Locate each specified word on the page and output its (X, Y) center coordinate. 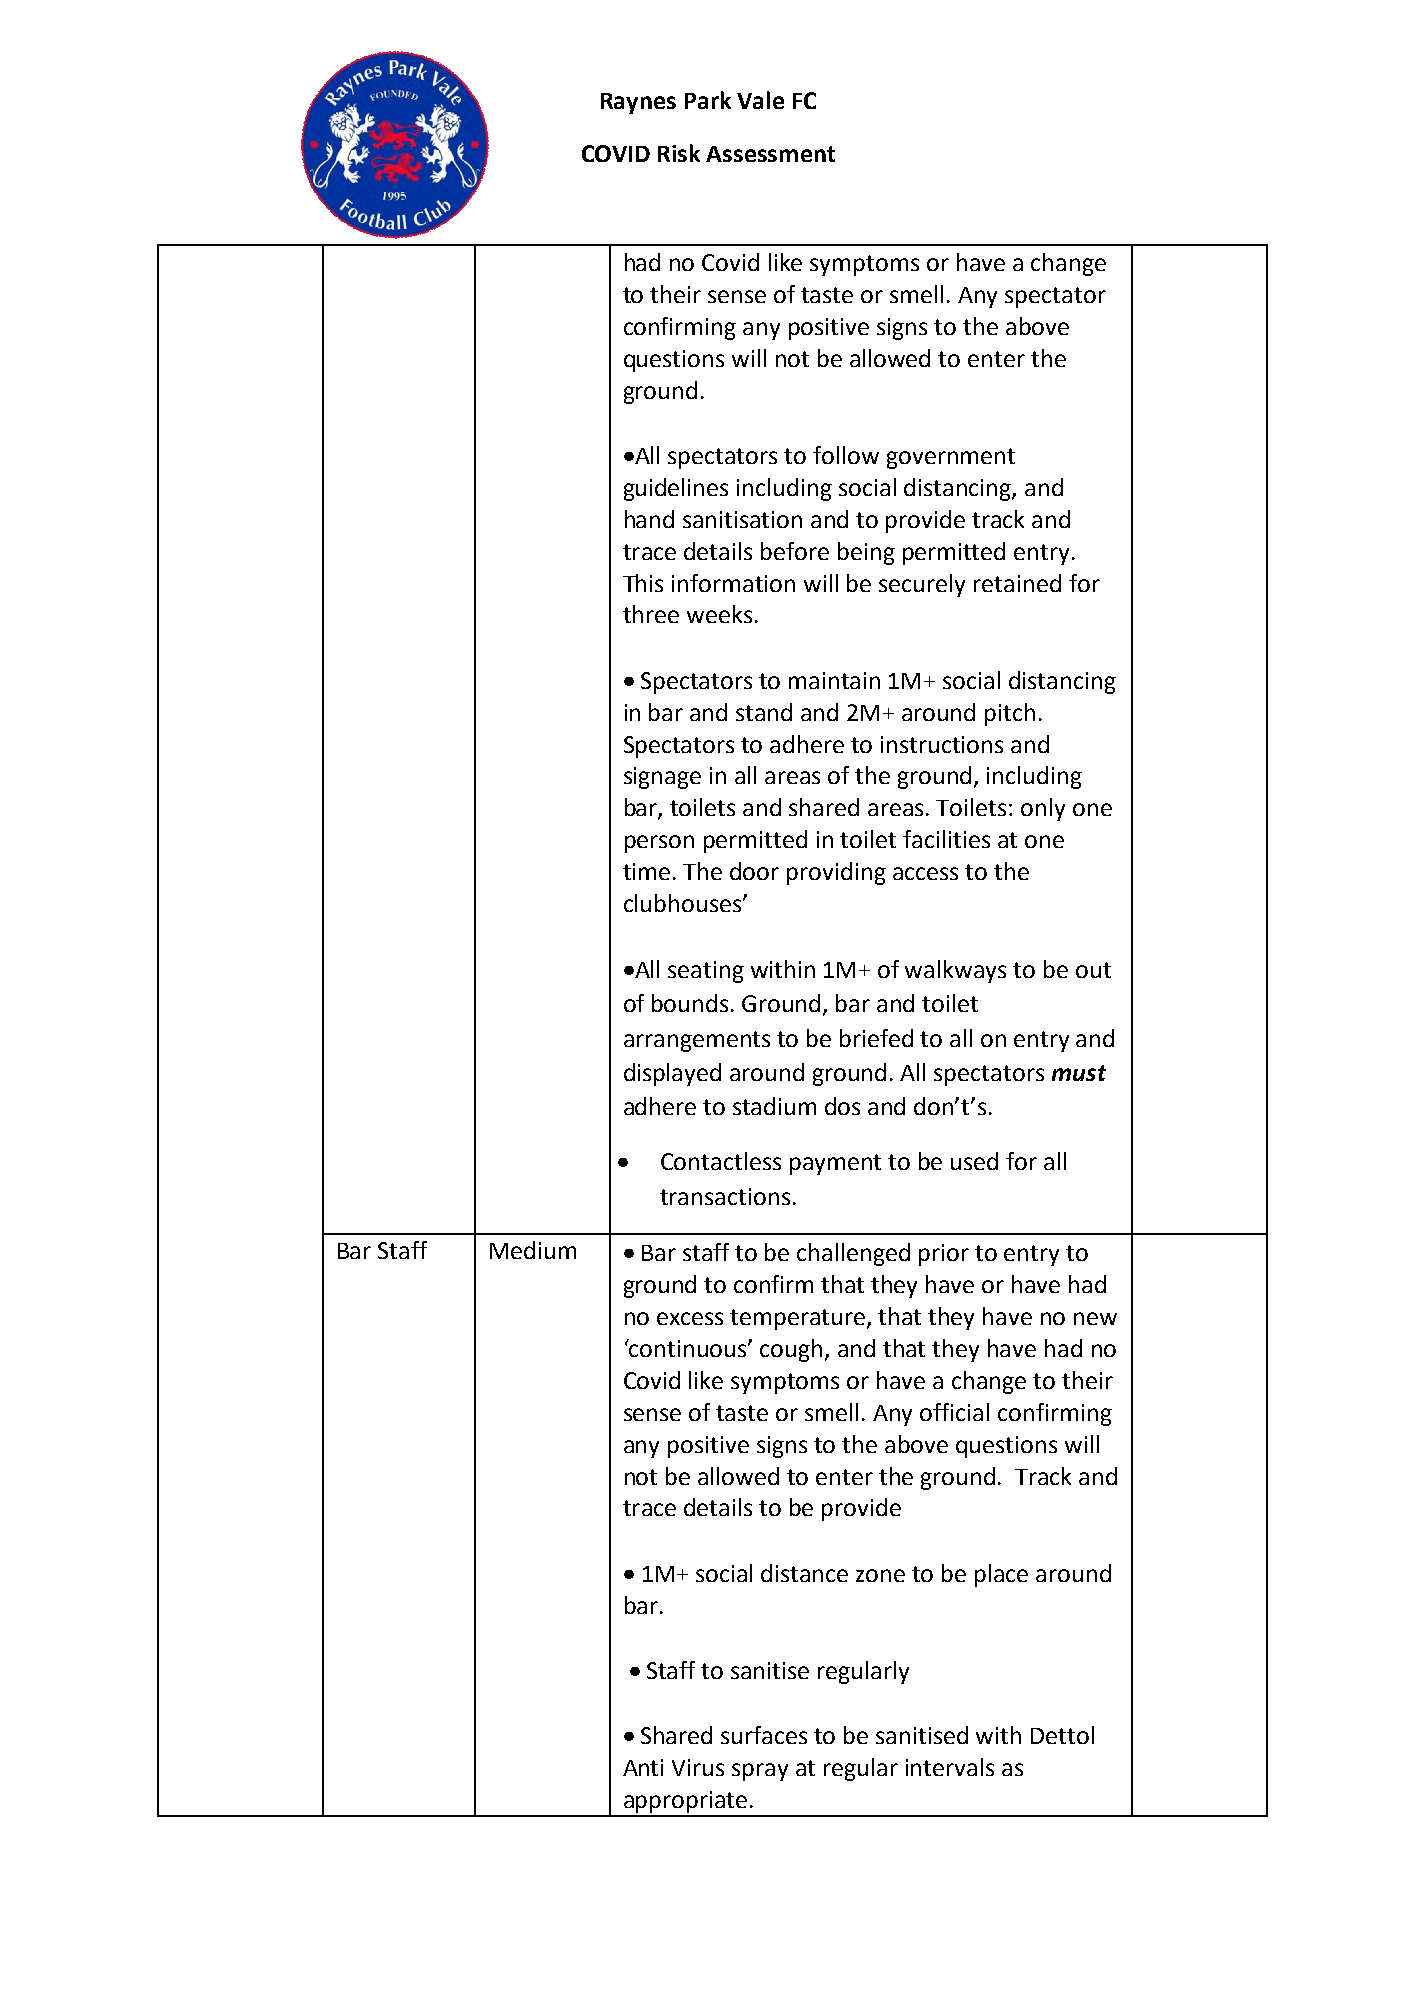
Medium (533, 1250)
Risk (679, 153)
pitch (1010, 714)
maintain (834, 680)
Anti (643, 1767)
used (974, 1161)
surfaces (764, 1735)
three (651, 614)
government (951, 458)
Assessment (770, 154)
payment (835, 1164)
